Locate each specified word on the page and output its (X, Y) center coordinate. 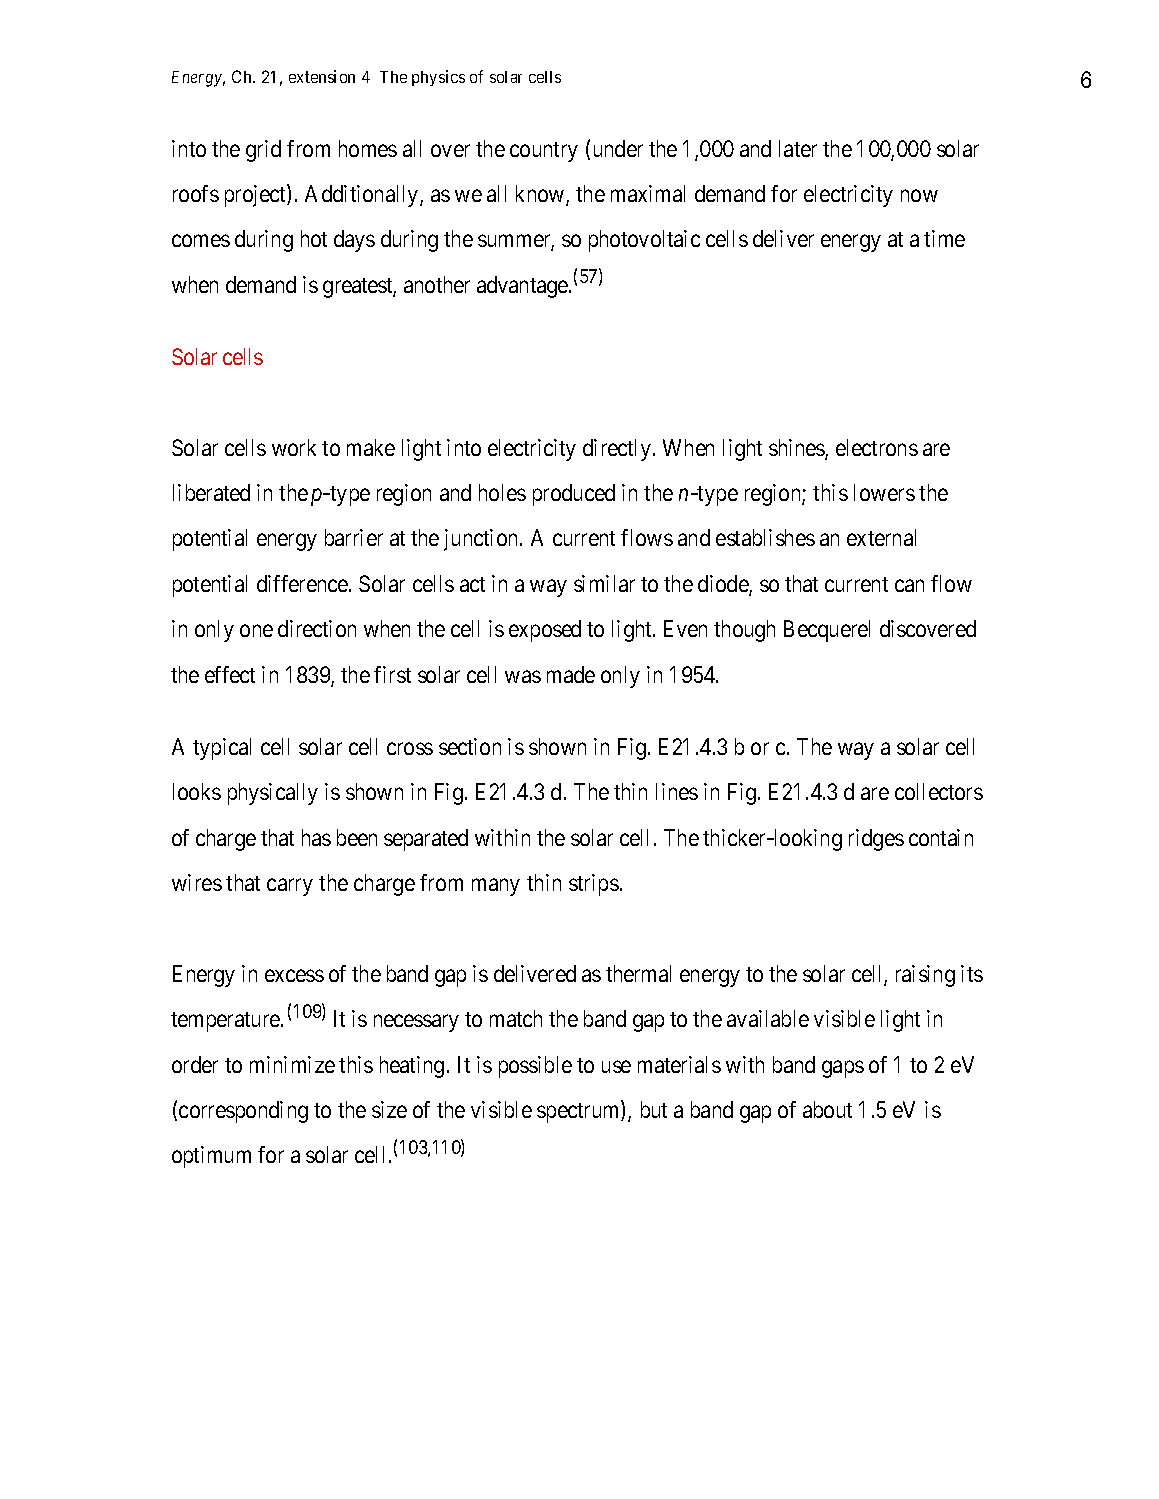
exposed (545, 631)
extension (322, 76)
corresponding (243, 1112)
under (618, 148)
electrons (877, 447)
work (294, 447)
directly (617, 450)
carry (290, 887)
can (909, 585)
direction (317, 628)
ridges (876, 840)
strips (594, 885)
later (798, 148)
